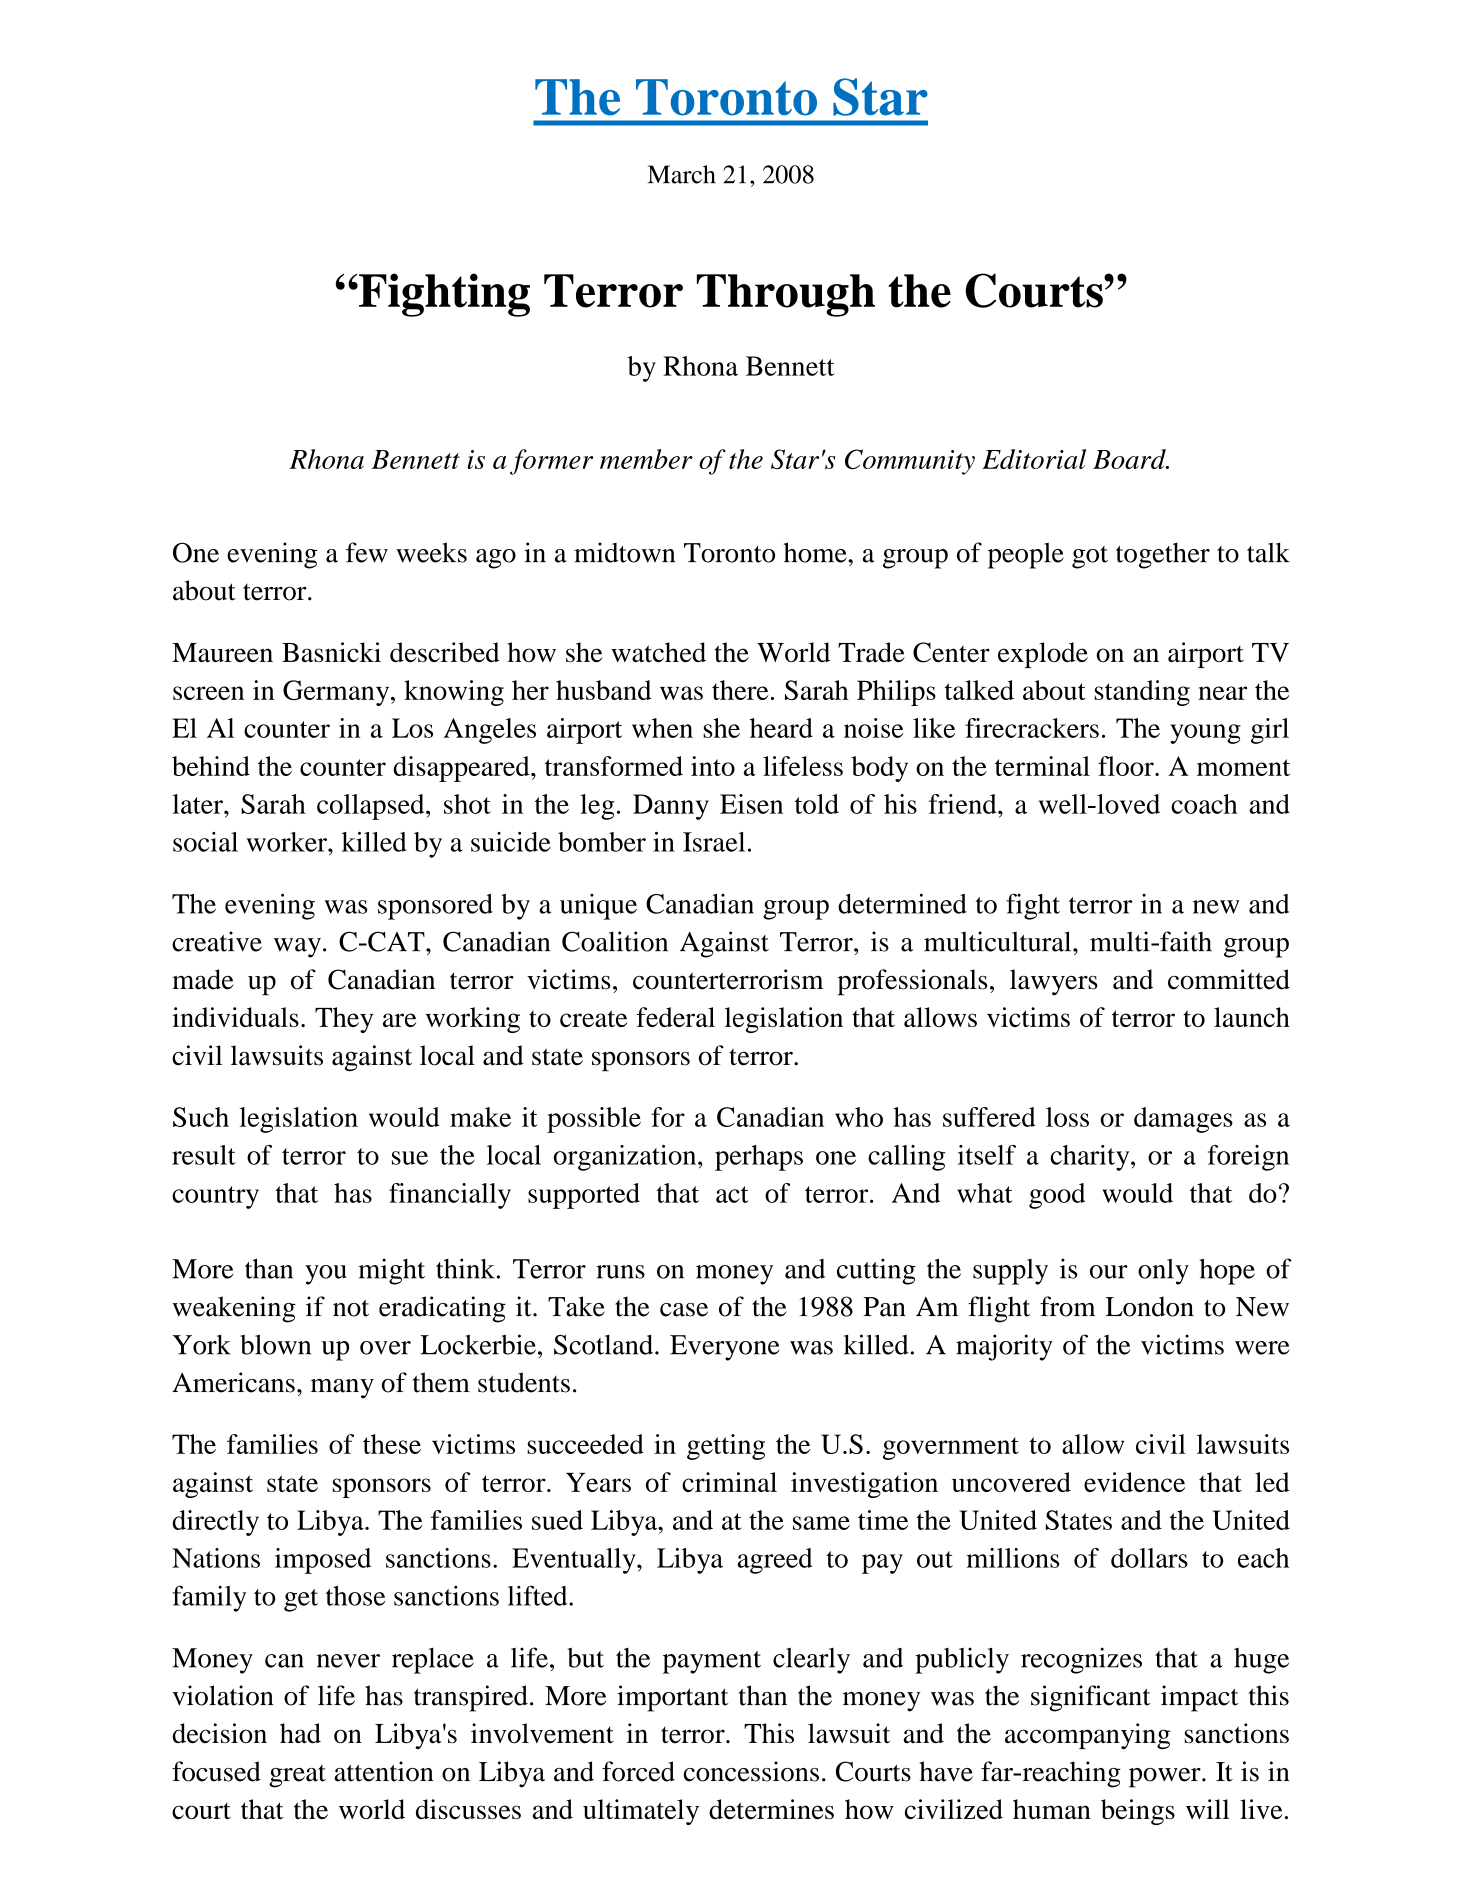  I want to click on Board, so click(1130, 459).
